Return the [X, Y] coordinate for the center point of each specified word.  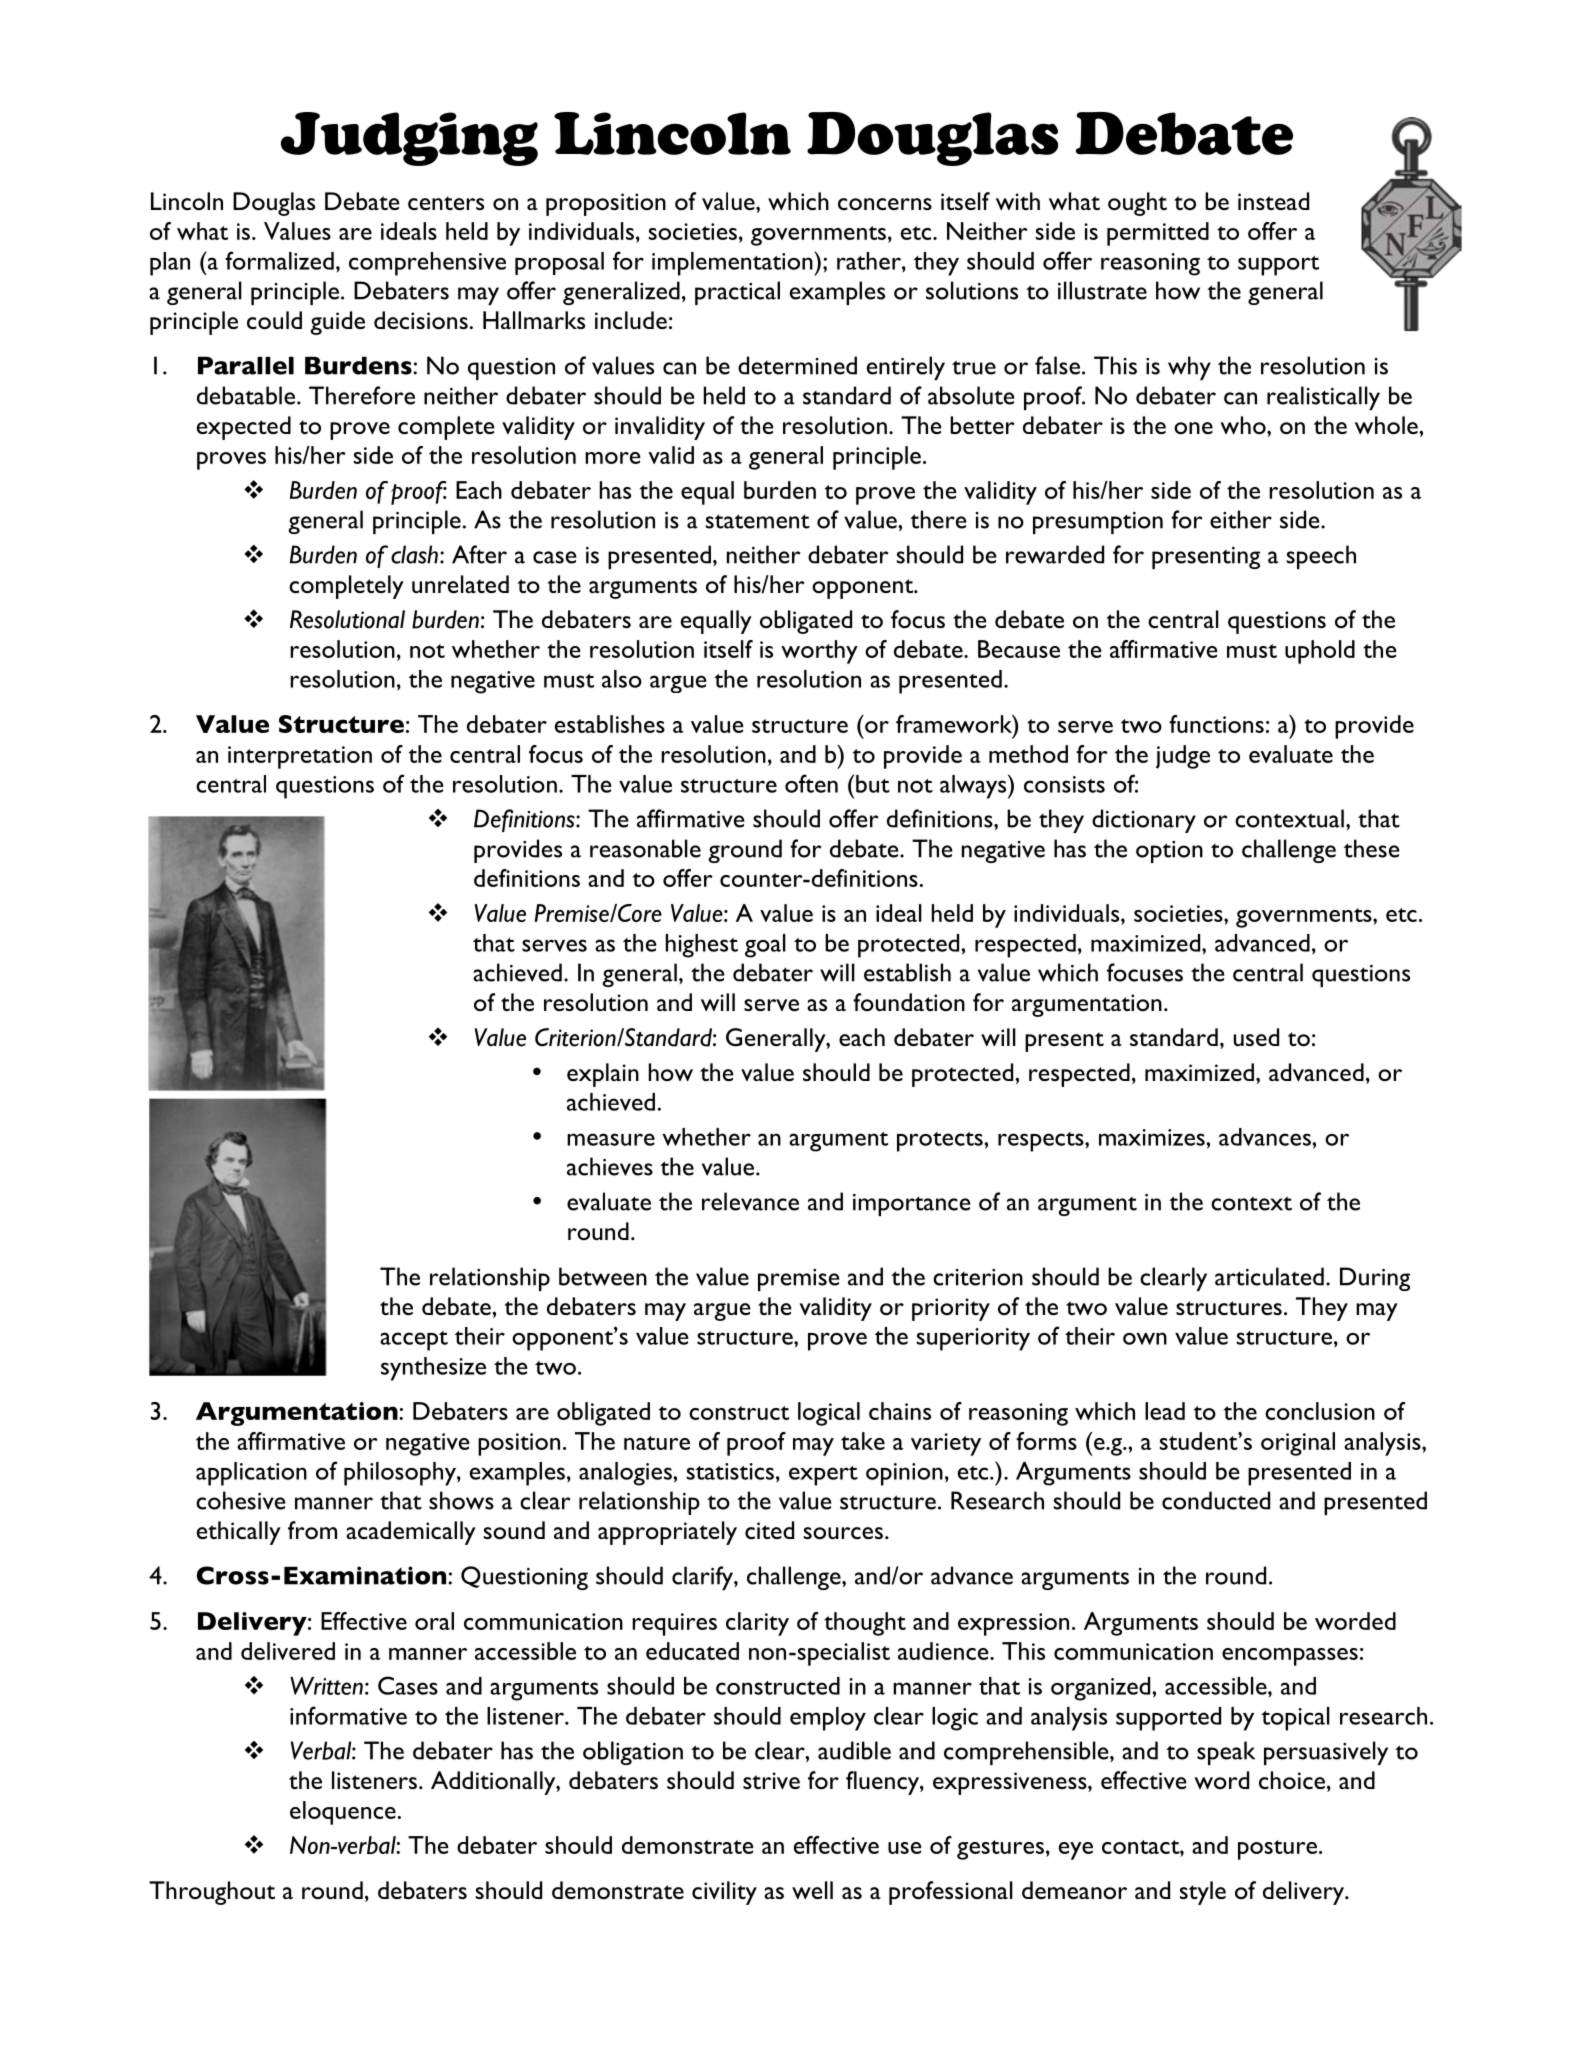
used [1256, 1037]
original [1298, 1444]
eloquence [343, 1813]
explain [603, 1075]
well [812, 1890]
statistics [730, 1471]
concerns [885, 204]
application [251, 1474]
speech [1321, 557]
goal [765, 946]
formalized [279, 260]
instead [1273, 201]
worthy [819, 652]
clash [414, 554]
